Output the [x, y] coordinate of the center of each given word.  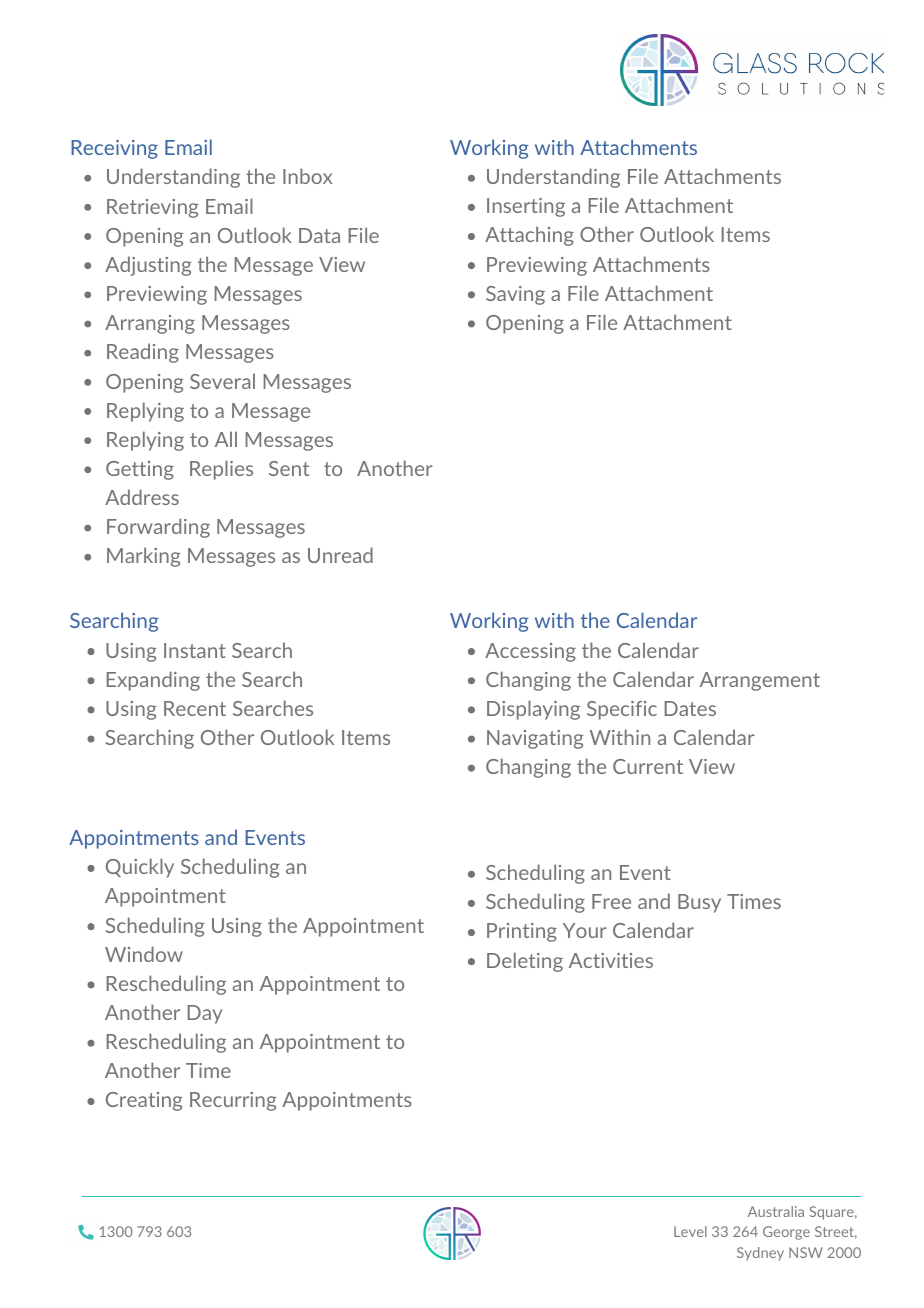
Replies [221, 470]
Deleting [525, 962]
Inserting [526, 207]
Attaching [529, 236]
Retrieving [152, 208]
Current [648, 766]
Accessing [530, 652]
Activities [611, 960]
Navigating [535, 739]
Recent [195, 708]
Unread [340, 555]
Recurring [233, 1101]
